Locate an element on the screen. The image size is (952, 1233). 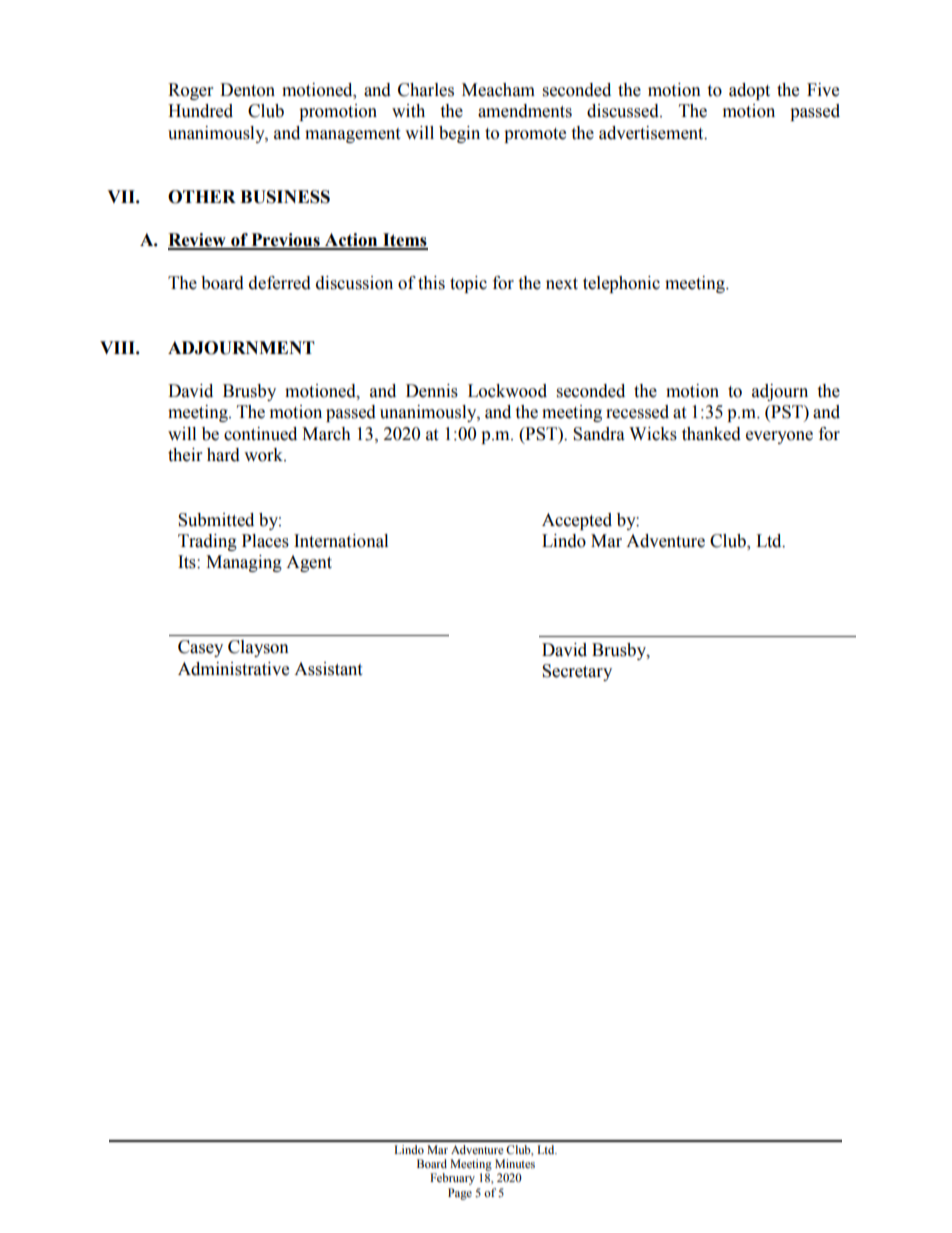
Denton is located at coordinates (247, 90).
